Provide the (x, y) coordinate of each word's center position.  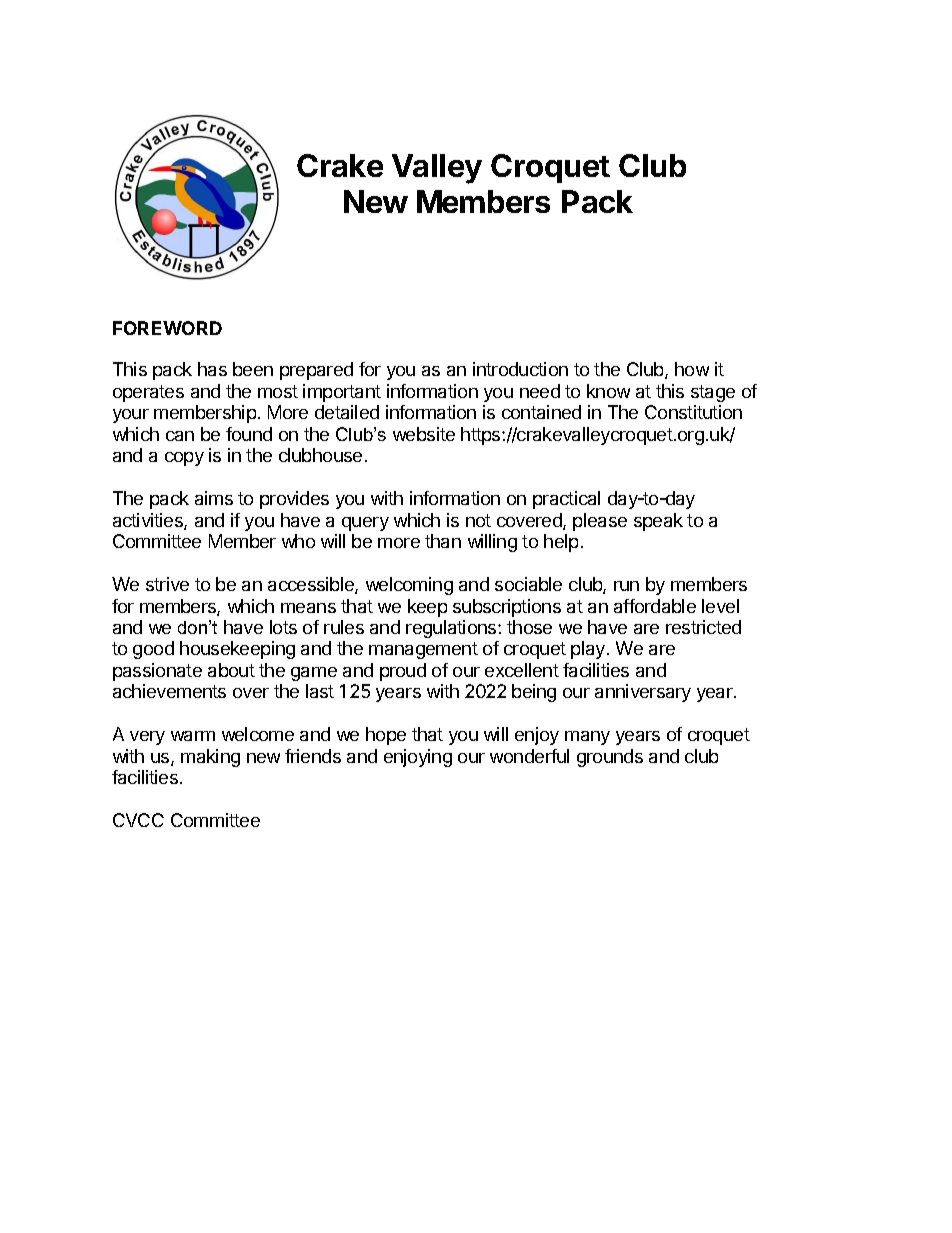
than (443, 541)
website (424, 434)
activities (149, 521)
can (180, 436)
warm (193, 736)
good (153, 650)
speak (658, 522)
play (589, 650)
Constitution (693, 412)
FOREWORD (167, 328)
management (423, 650)
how (692, 369)
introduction (520, 369)
